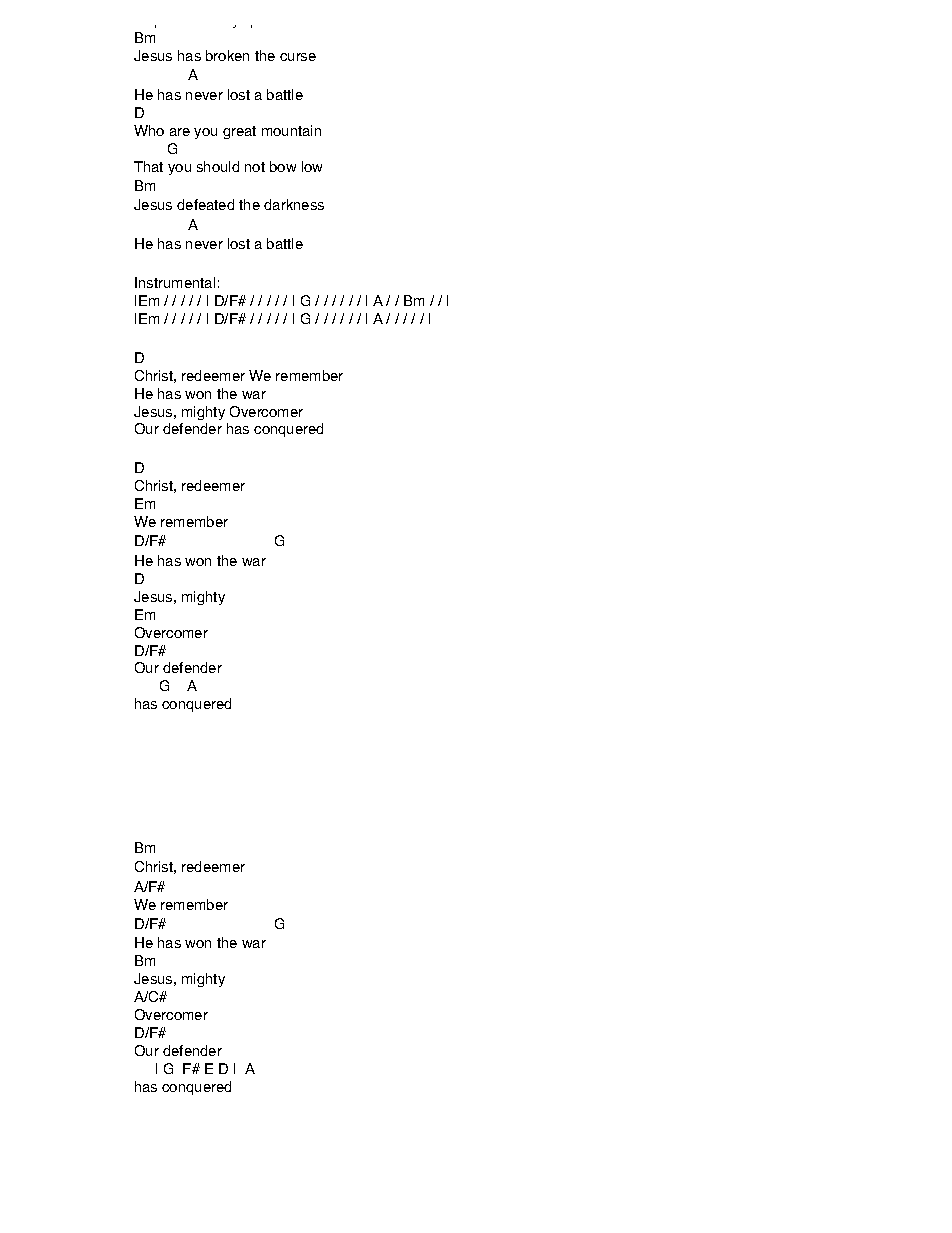  Describe the element at coordinates (205, 204) in the screenshot. I see `defeated` at that location.
